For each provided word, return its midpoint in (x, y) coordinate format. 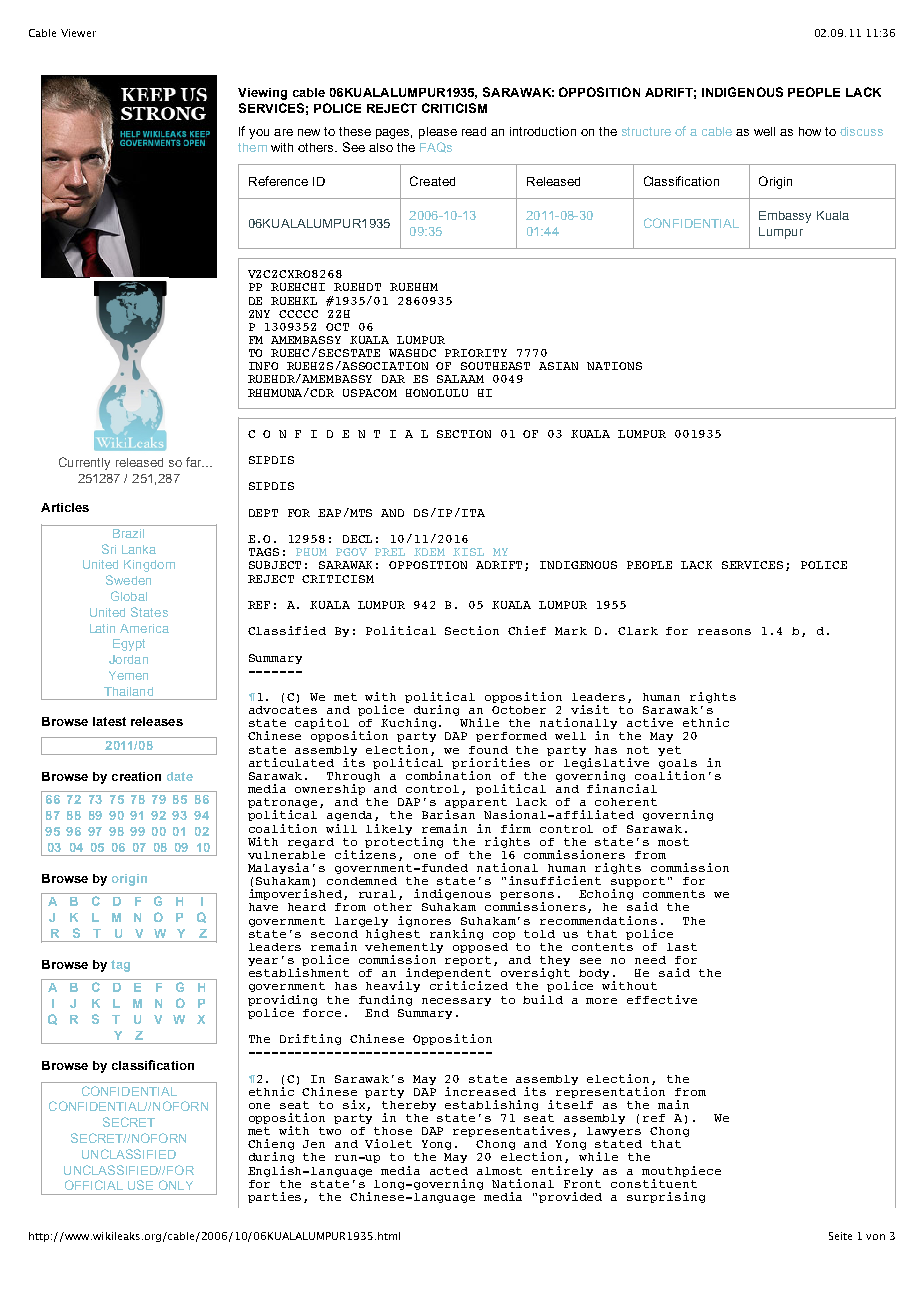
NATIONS (614, 366)
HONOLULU (437, 393)
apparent (476, 804)
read (474, 131)
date (180, 776)
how (810, 131)
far (195, 462)
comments (674, 894)
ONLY (176, 1185)
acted (449, 1171)
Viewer (78, 33)
